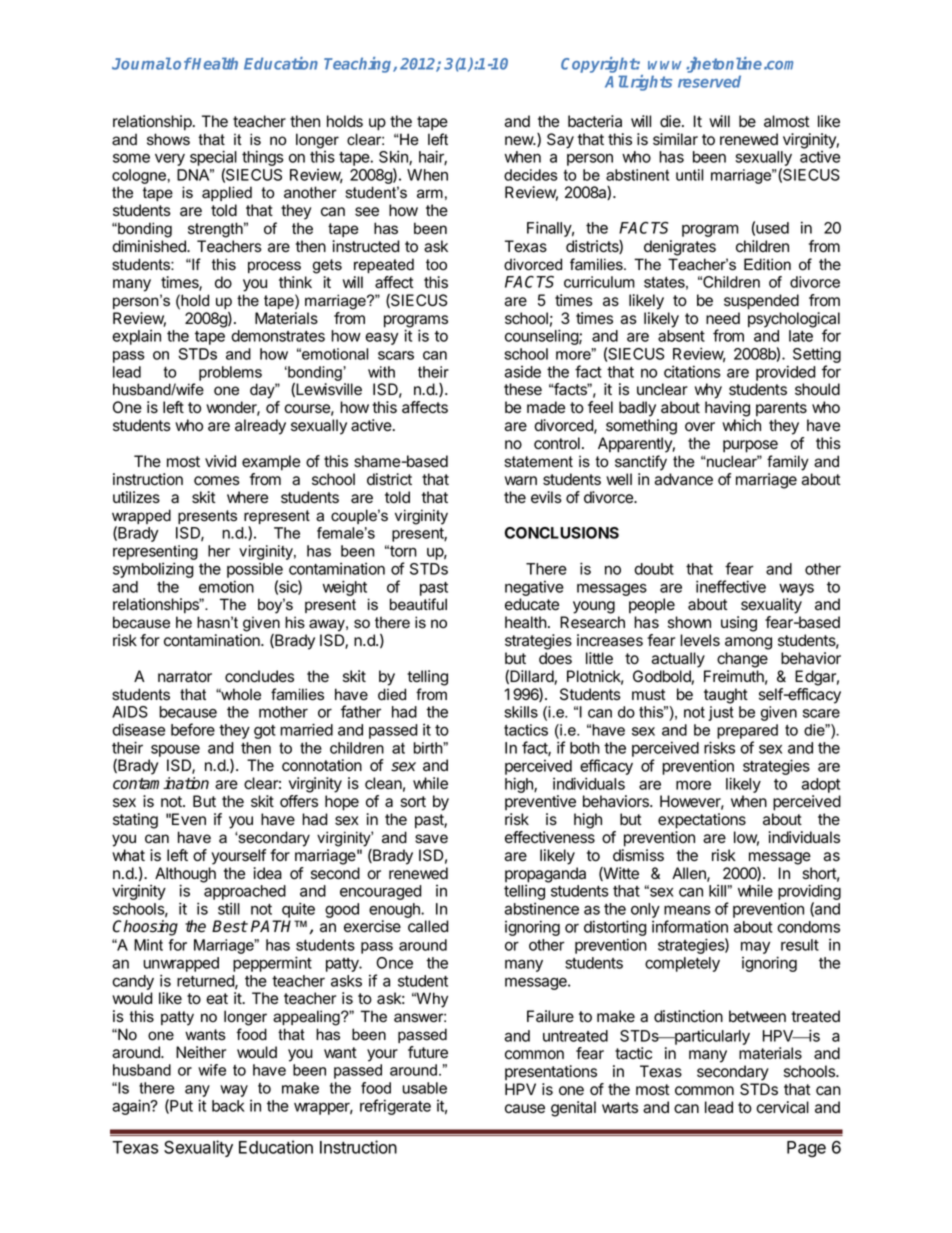 This document has width=952, height=1233. Describe the element at coordinates (739, 624) in the document. I see `using` at that location.
